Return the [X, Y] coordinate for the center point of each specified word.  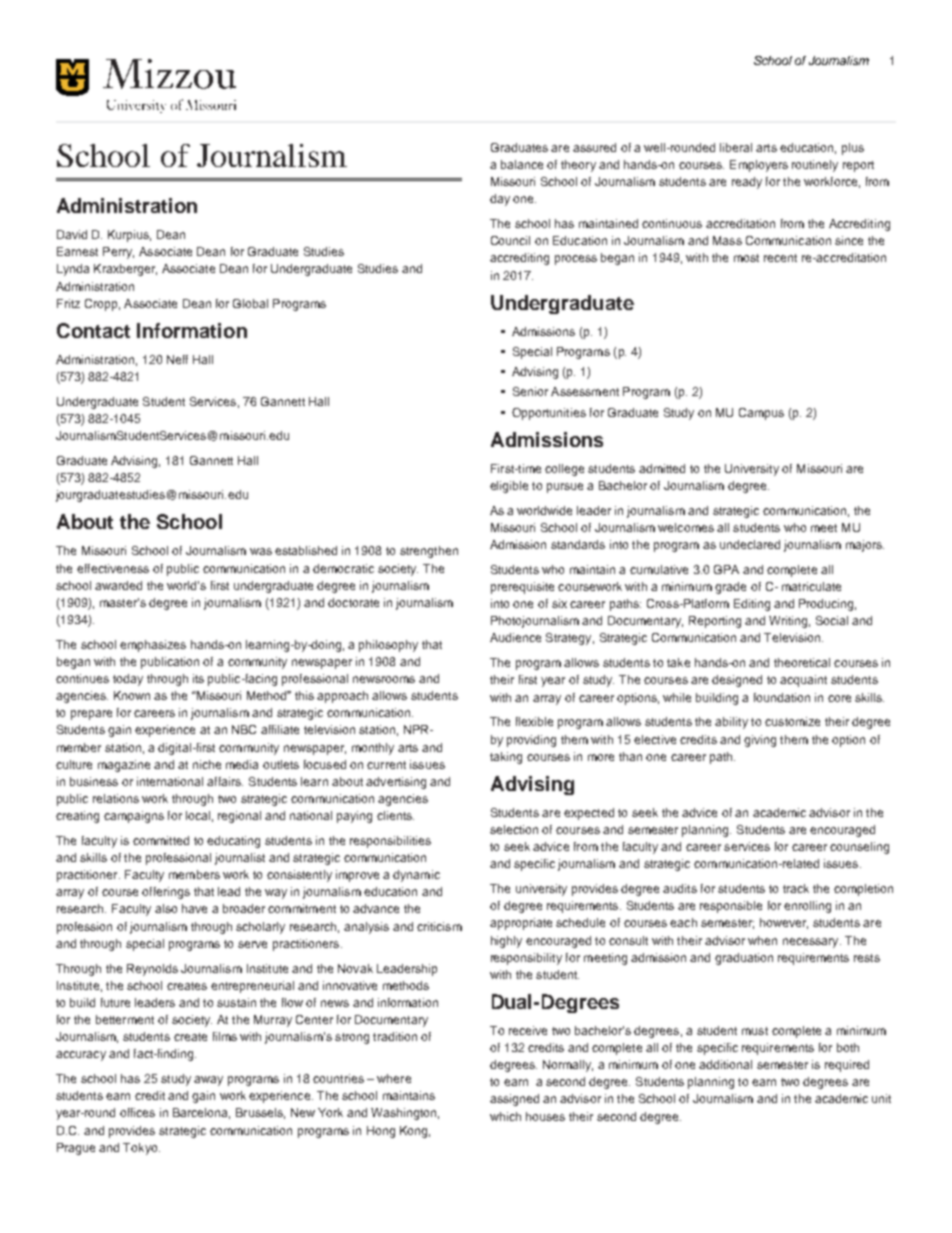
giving [760, 741]
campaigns [134, 817]
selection [514, 829]
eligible [509, 487]
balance [522, 164]
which [505, 1116]
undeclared [750, 544]
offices [137, 1112]
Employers [759, 166]
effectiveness [113, 568]
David [72, 234]
